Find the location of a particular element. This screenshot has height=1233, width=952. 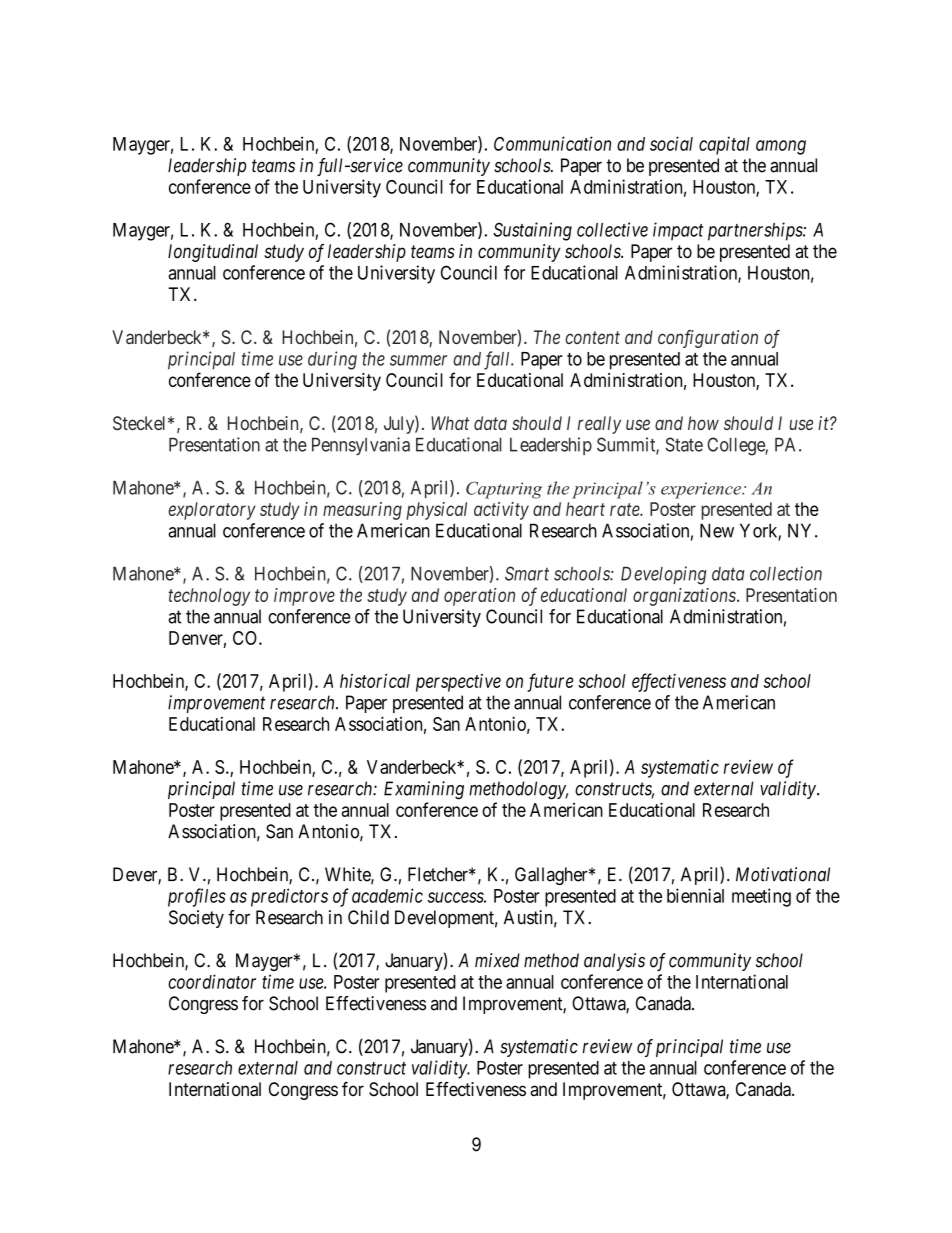

experience is located at coordinates (702, 490).
